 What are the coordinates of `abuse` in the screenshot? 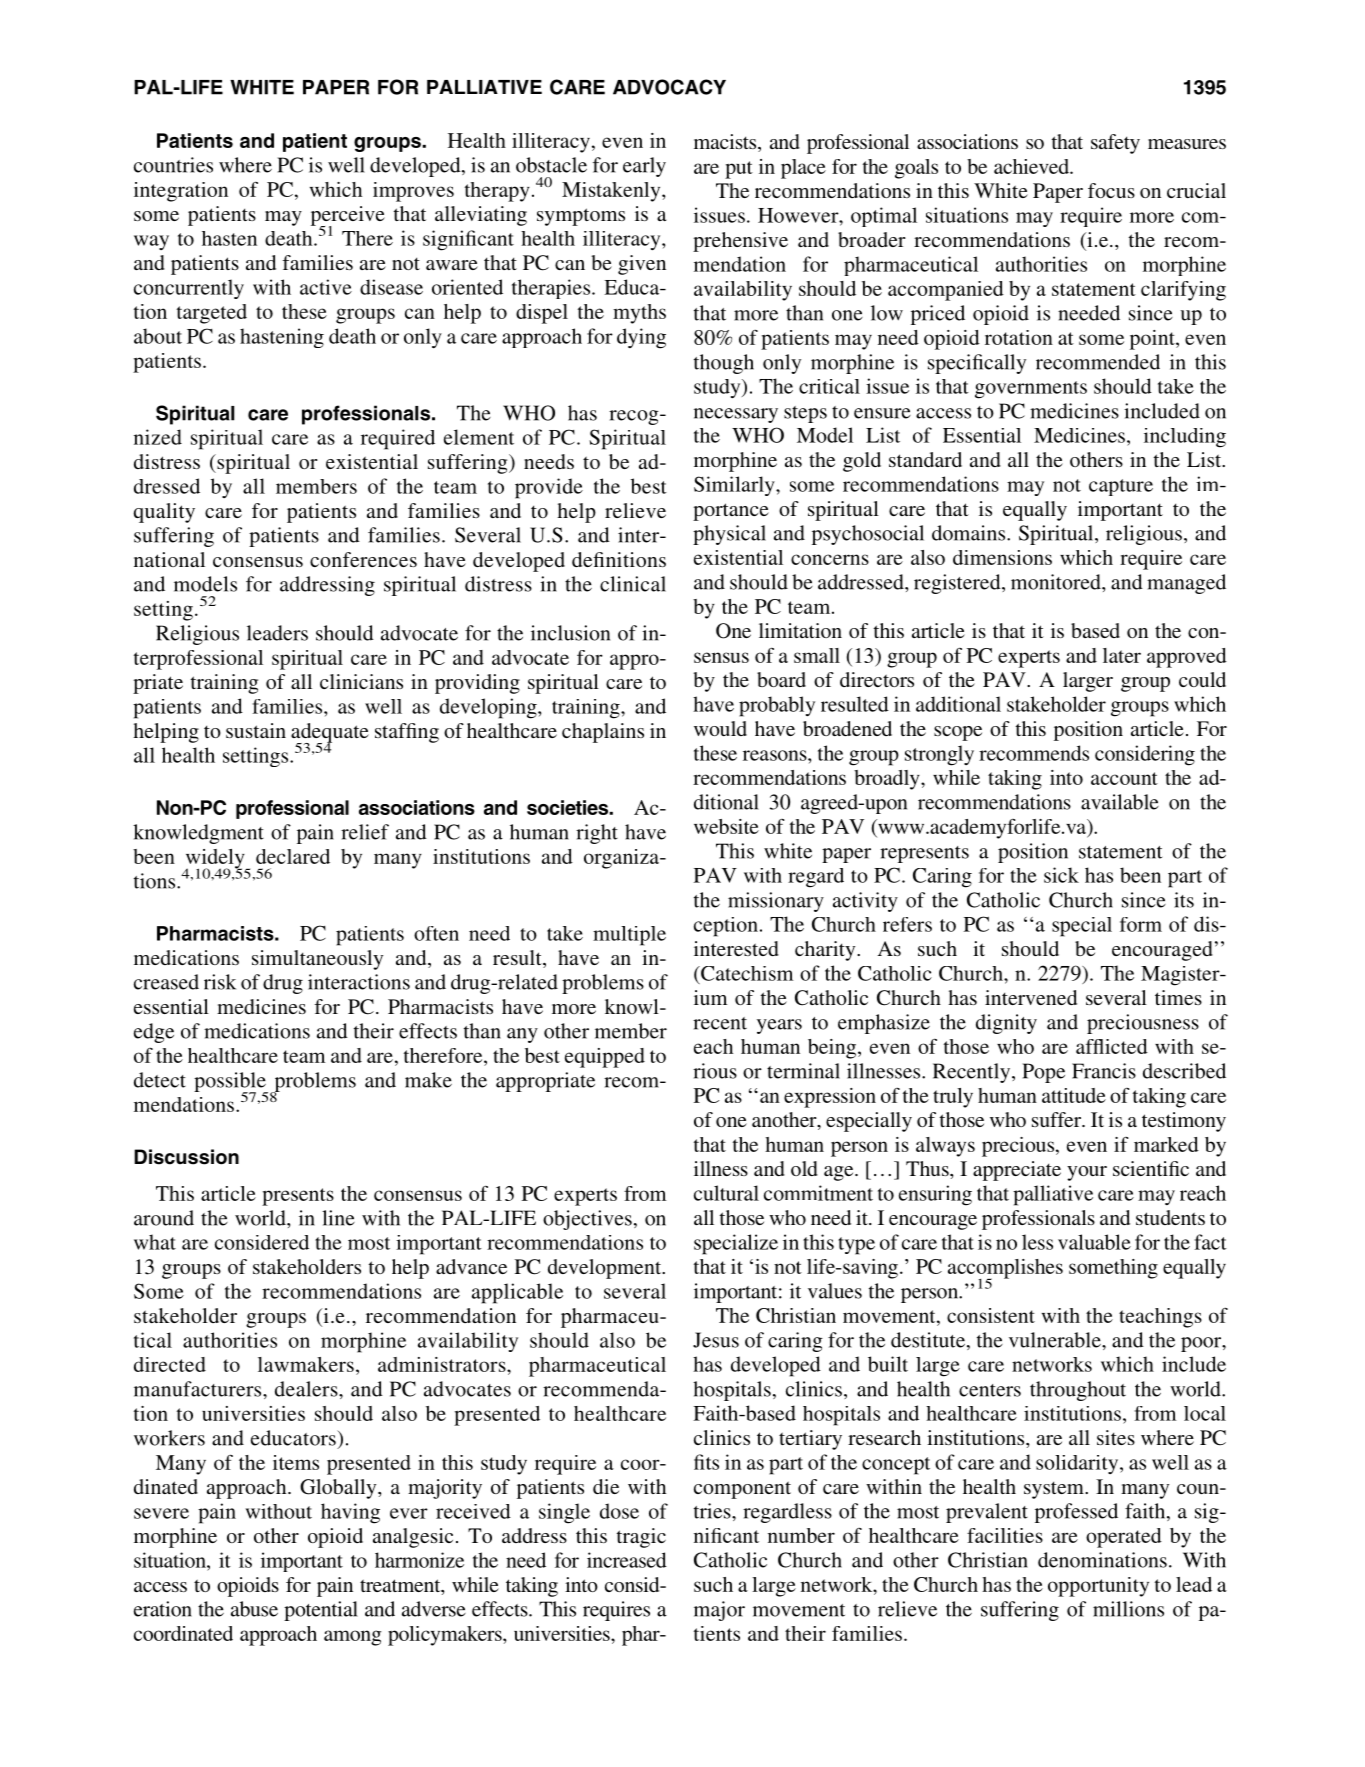 It's located at (254, 1609).
